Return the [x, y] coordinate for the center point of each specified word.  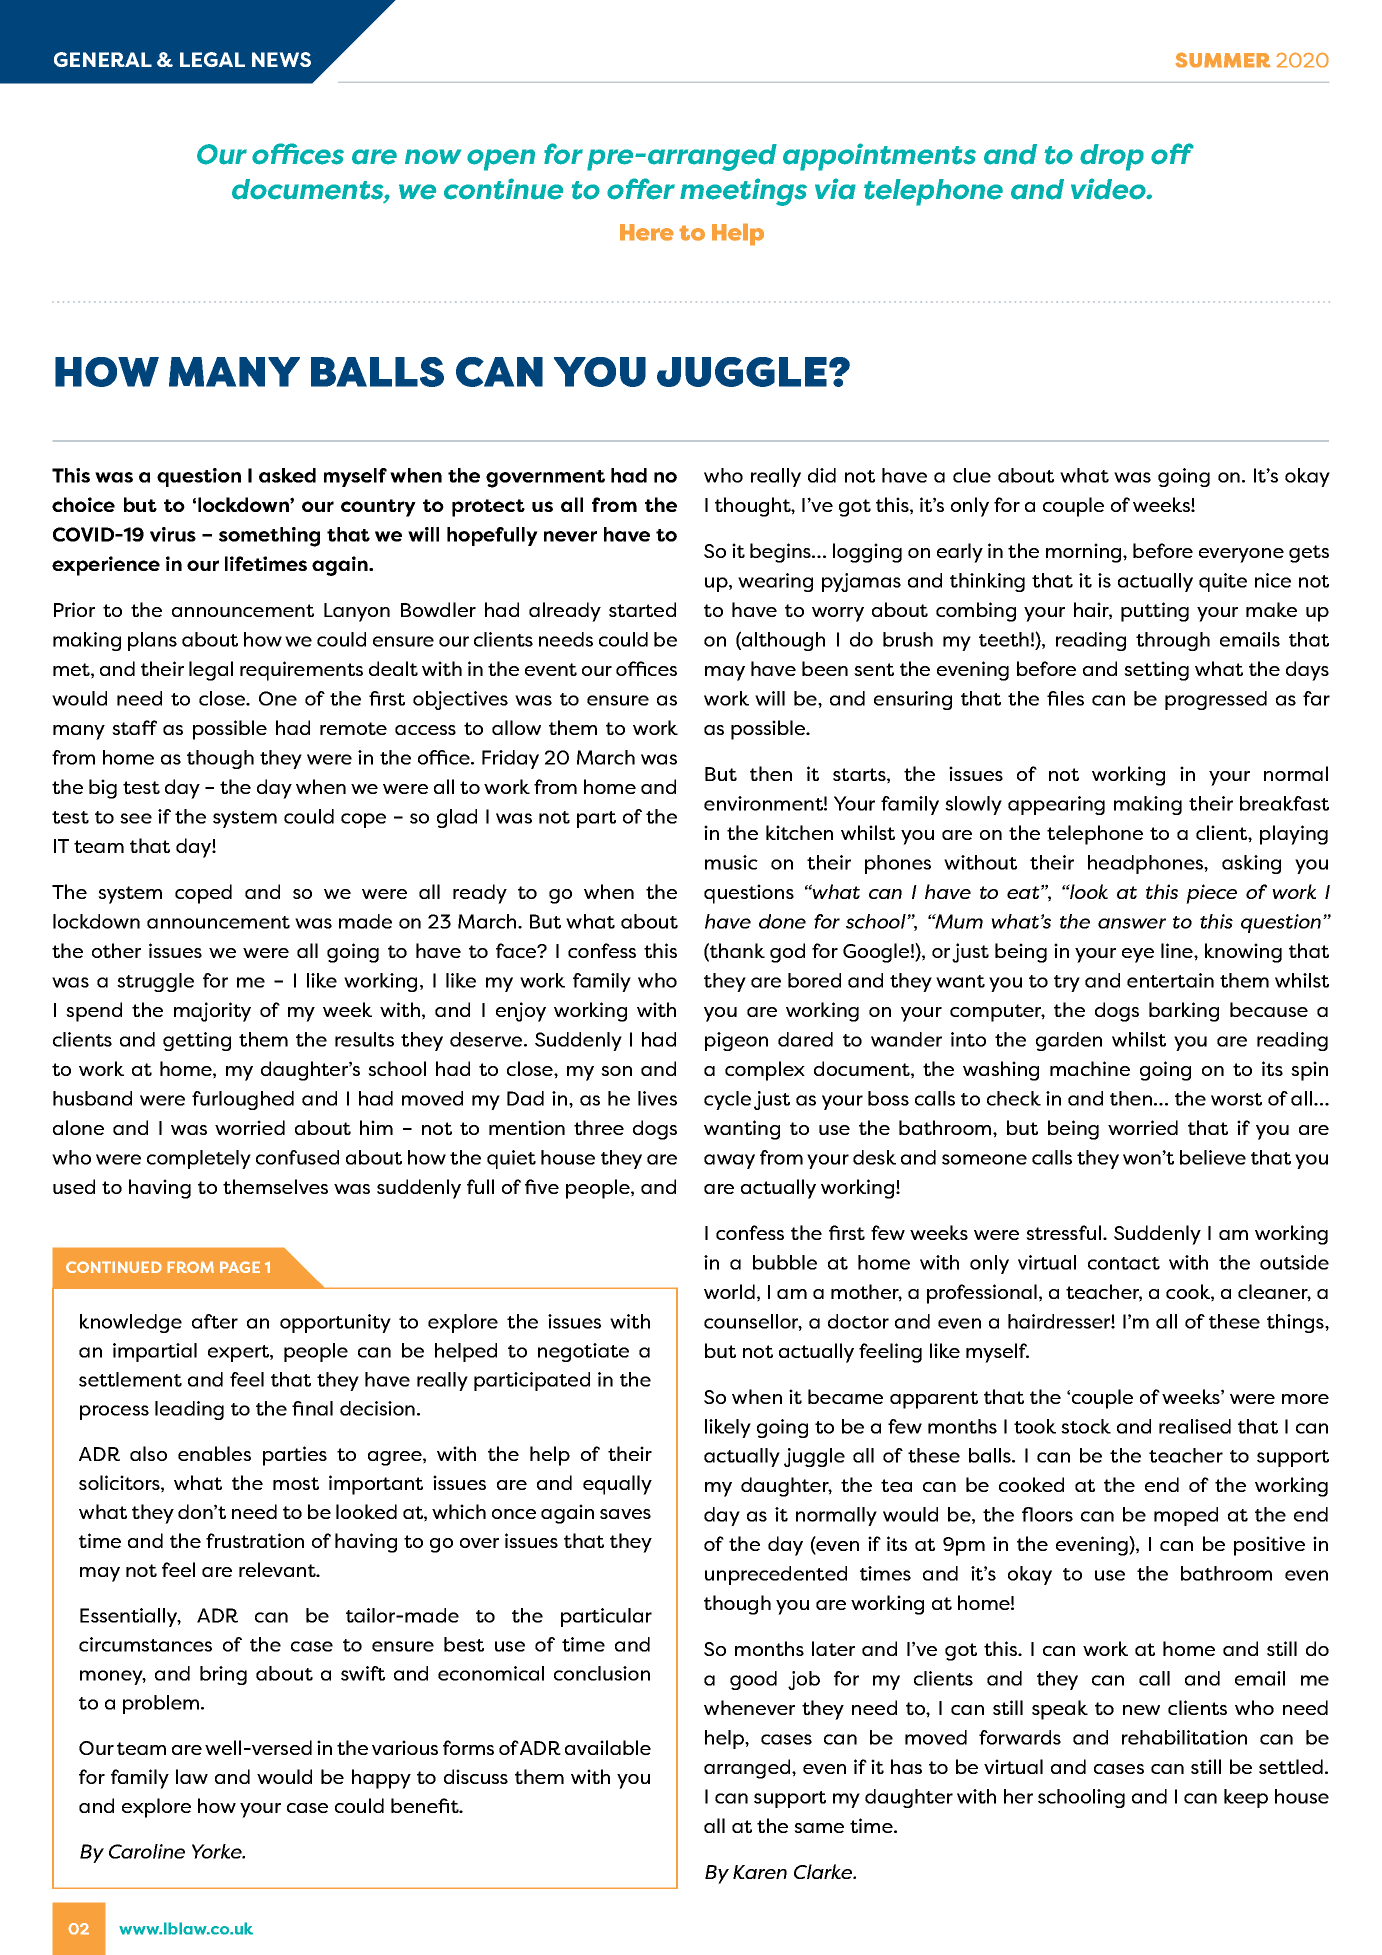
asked [287, 475]
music [731, 862]
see [136, 818]
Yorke [218, 1851]
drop [1112, 157]
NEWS [281, 59]
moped [1186, 1516]
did [822, 475]
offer [641, 189]
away [729, 1161]
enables [214, 1453]
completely [199, 1159]
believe [1213, 1157]
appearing [1056, 805]
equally [617, 1485]
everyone [1241, 555]
